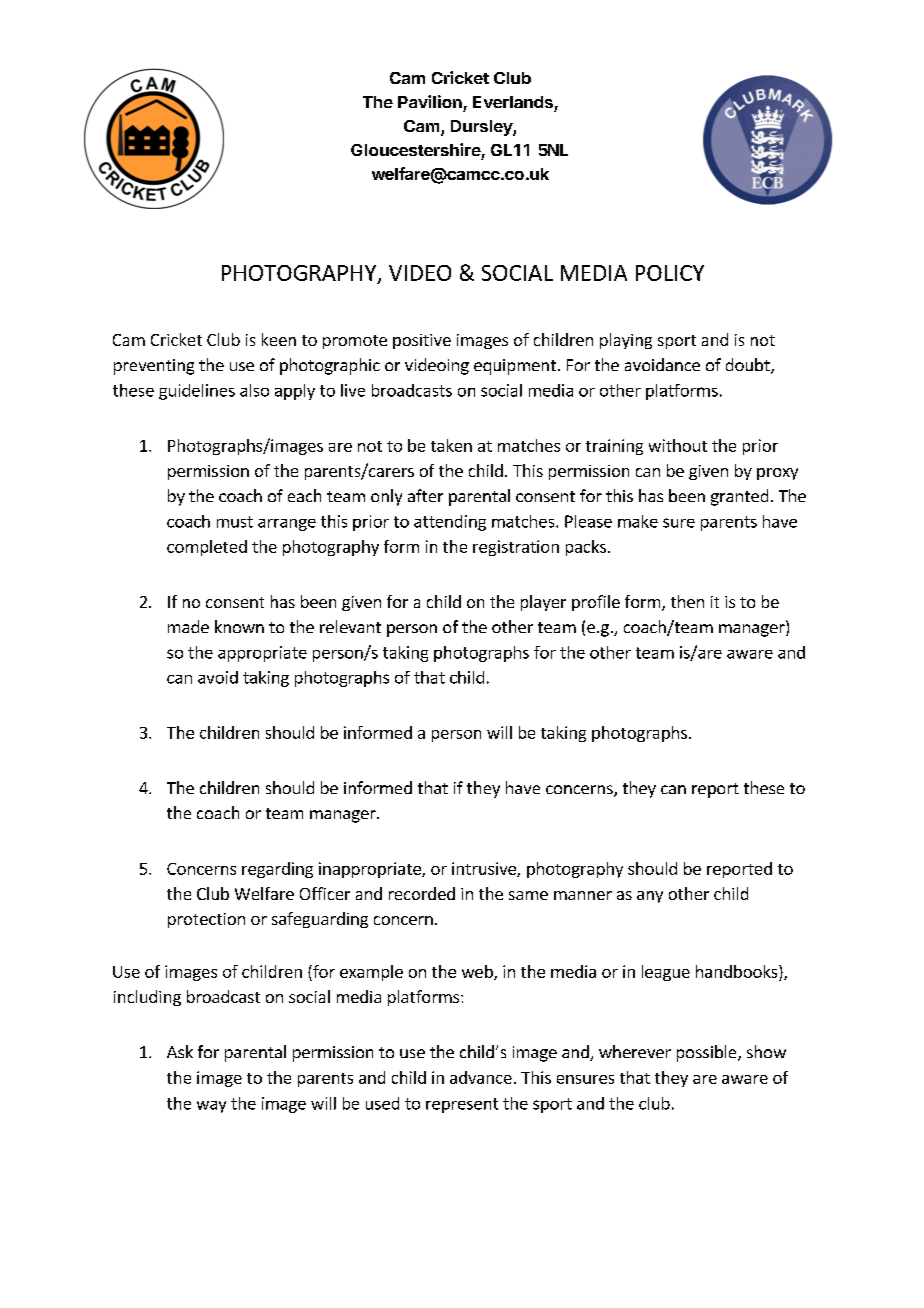 Image resolution: width=924 pixels, height=1308 pixels. What do you see at coordinates (482, 128) in the page?
I see `Dursley` at bounding box center [482, 128].
